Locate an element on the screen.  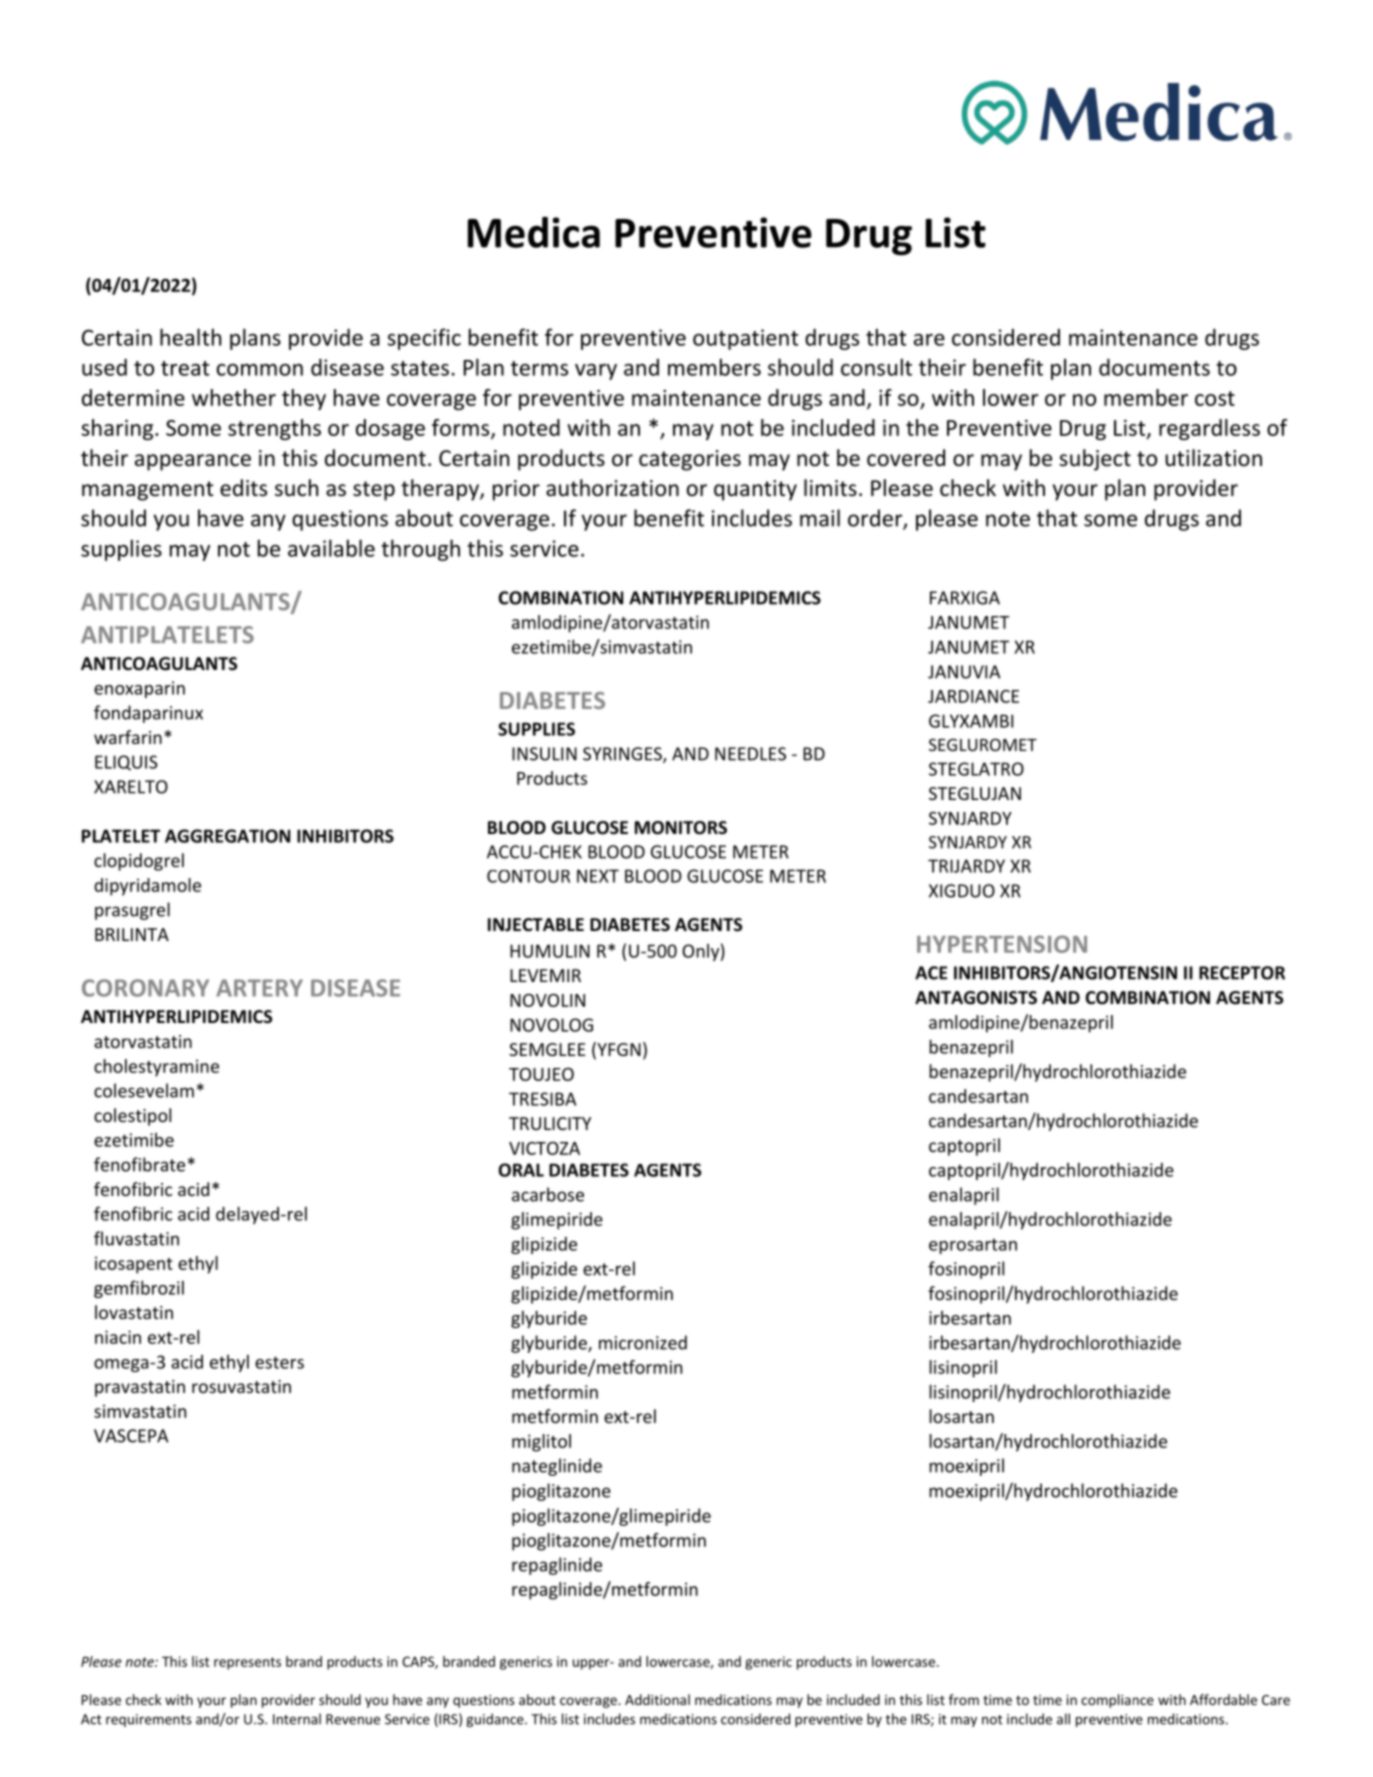
RECEPTOR is located at coordinates (1242, 973).
